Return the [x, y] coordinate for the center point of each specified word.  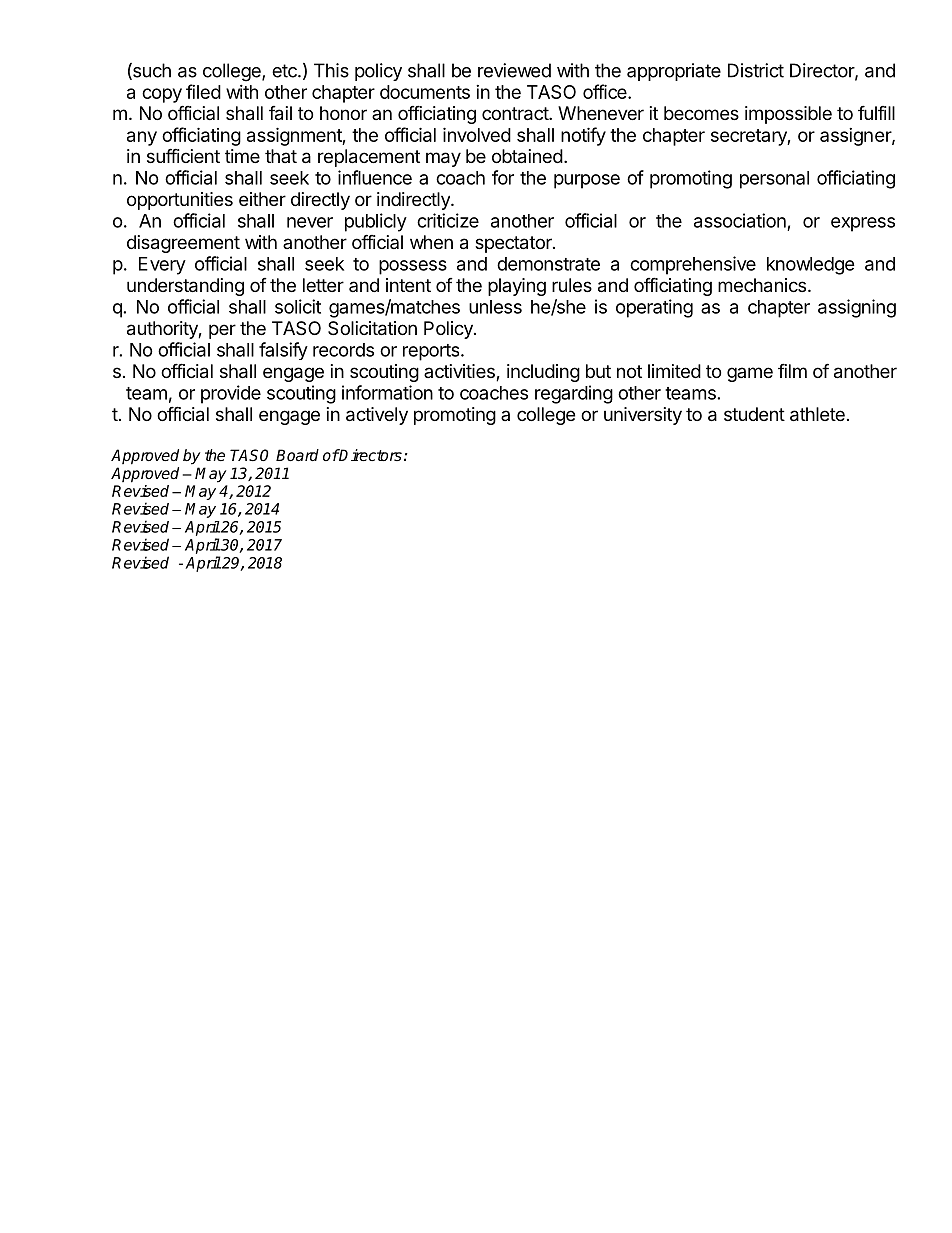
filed [203, 91]
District [756, 70]
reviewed [514, 70]
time [242, 156]
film [792, 370]
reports [432, 352]
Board [297, 455]
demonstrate [548, 264]
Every [162, 266]
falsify [283, 351]
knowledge [811, 266]
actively [377, 416]
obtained [527, 156]
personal [774, 180]
